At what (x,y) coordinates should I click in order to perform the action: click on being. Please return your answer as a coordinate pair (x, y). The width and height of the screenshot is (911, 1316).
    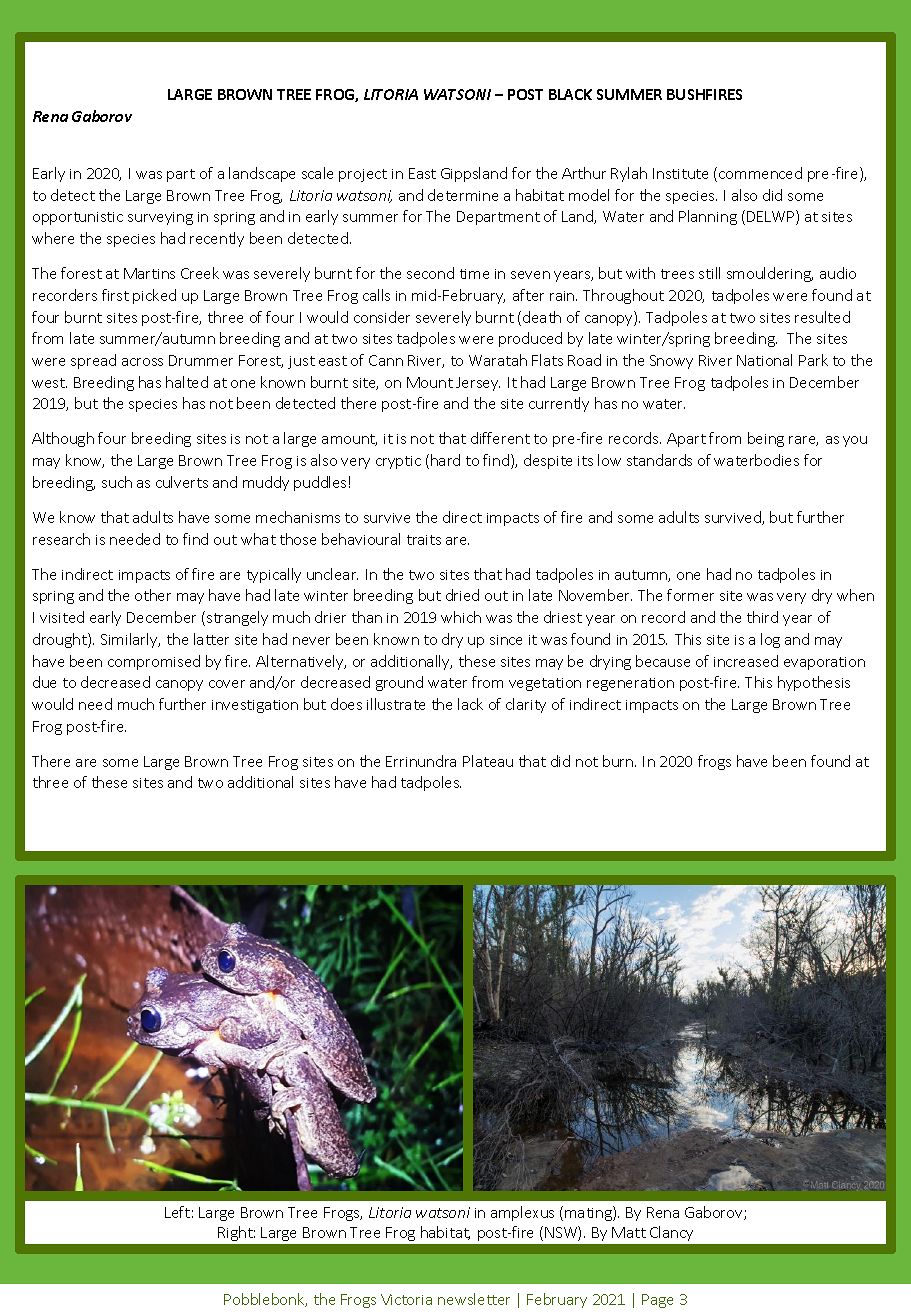
    Looking at the image, I should click on (766, 439).
